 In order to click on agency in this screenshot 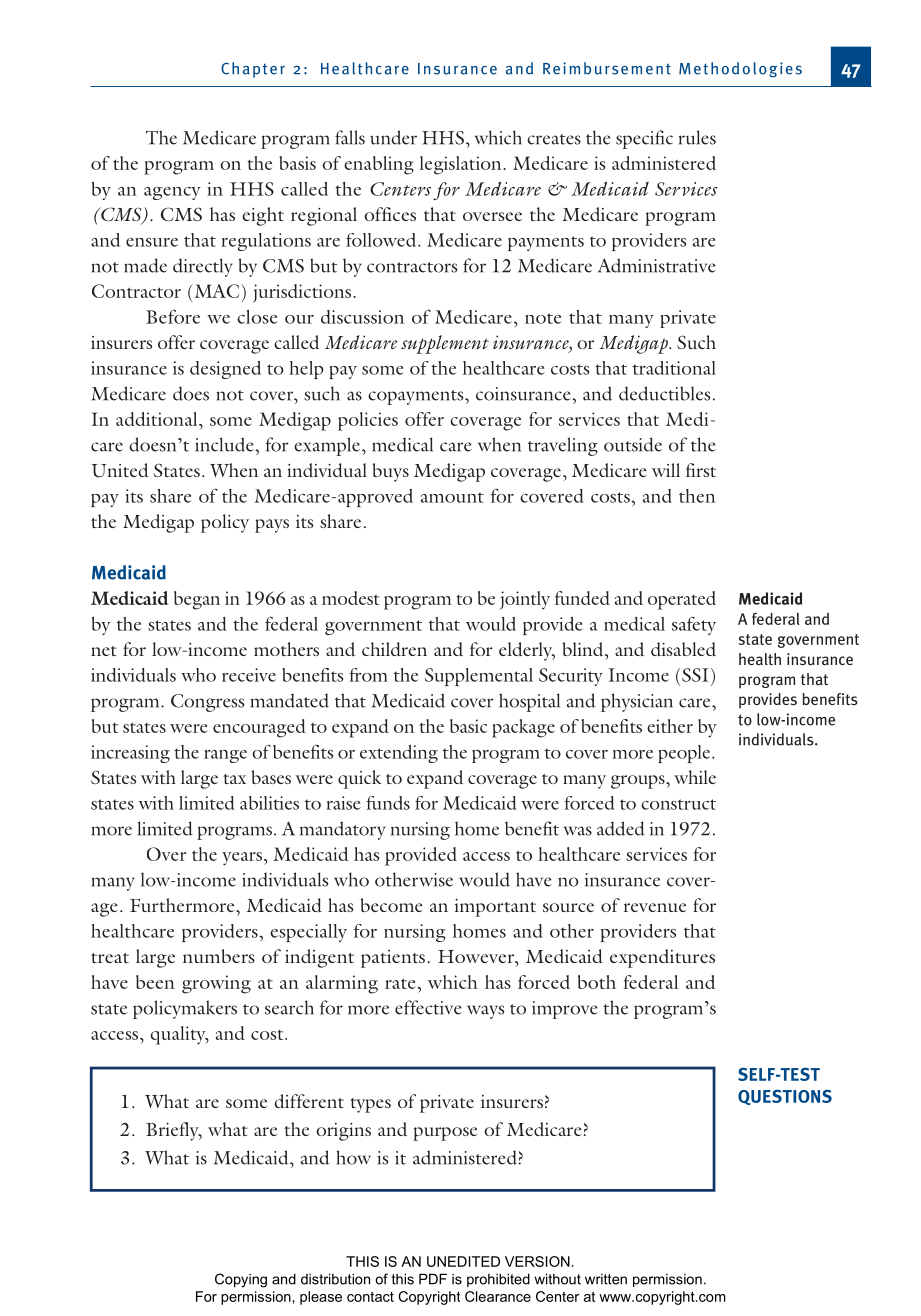, I will do `click(172, 193)`.
